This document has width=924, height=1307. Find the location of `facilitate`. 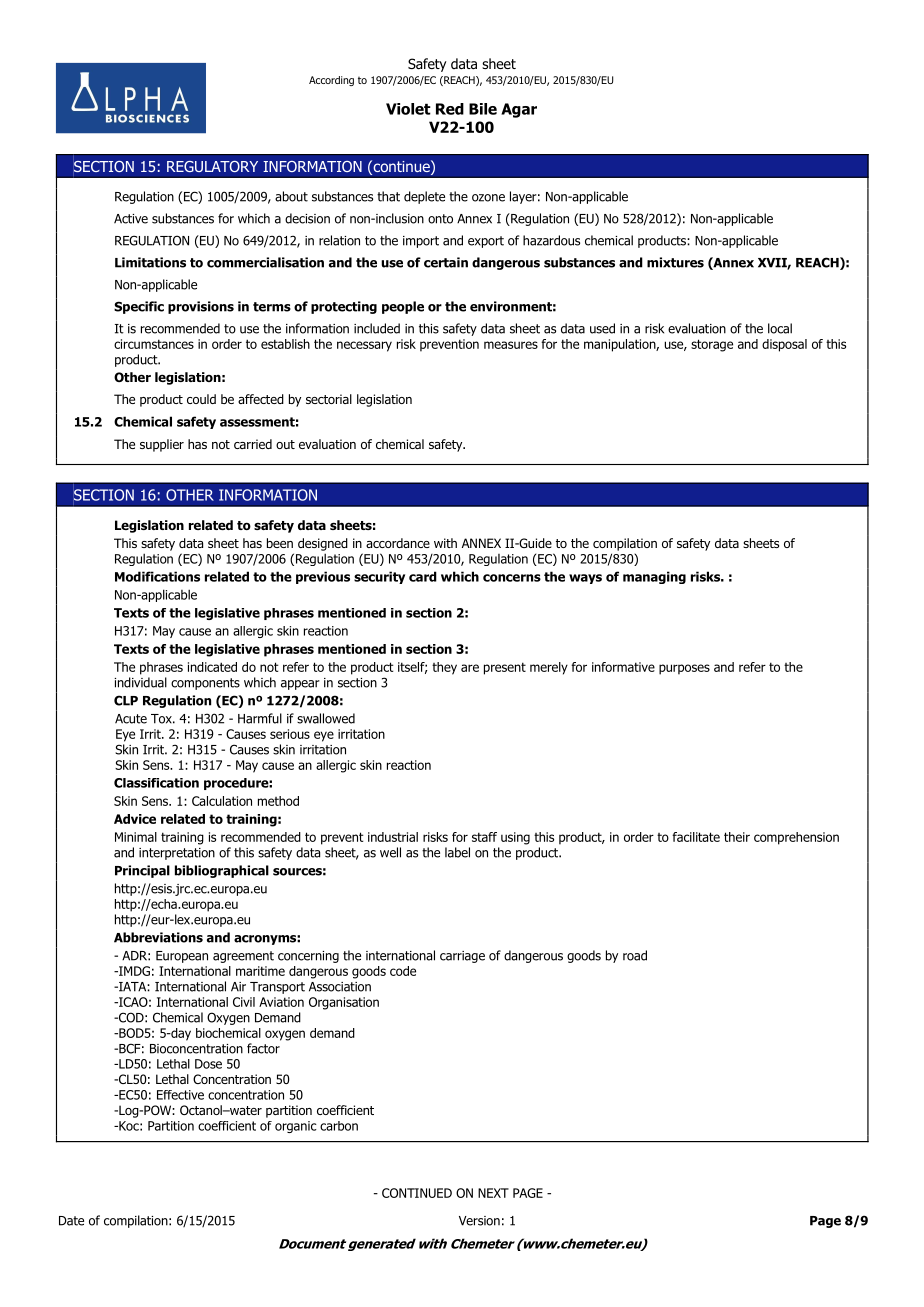

facilitate is located at coordinates (696, 837).
